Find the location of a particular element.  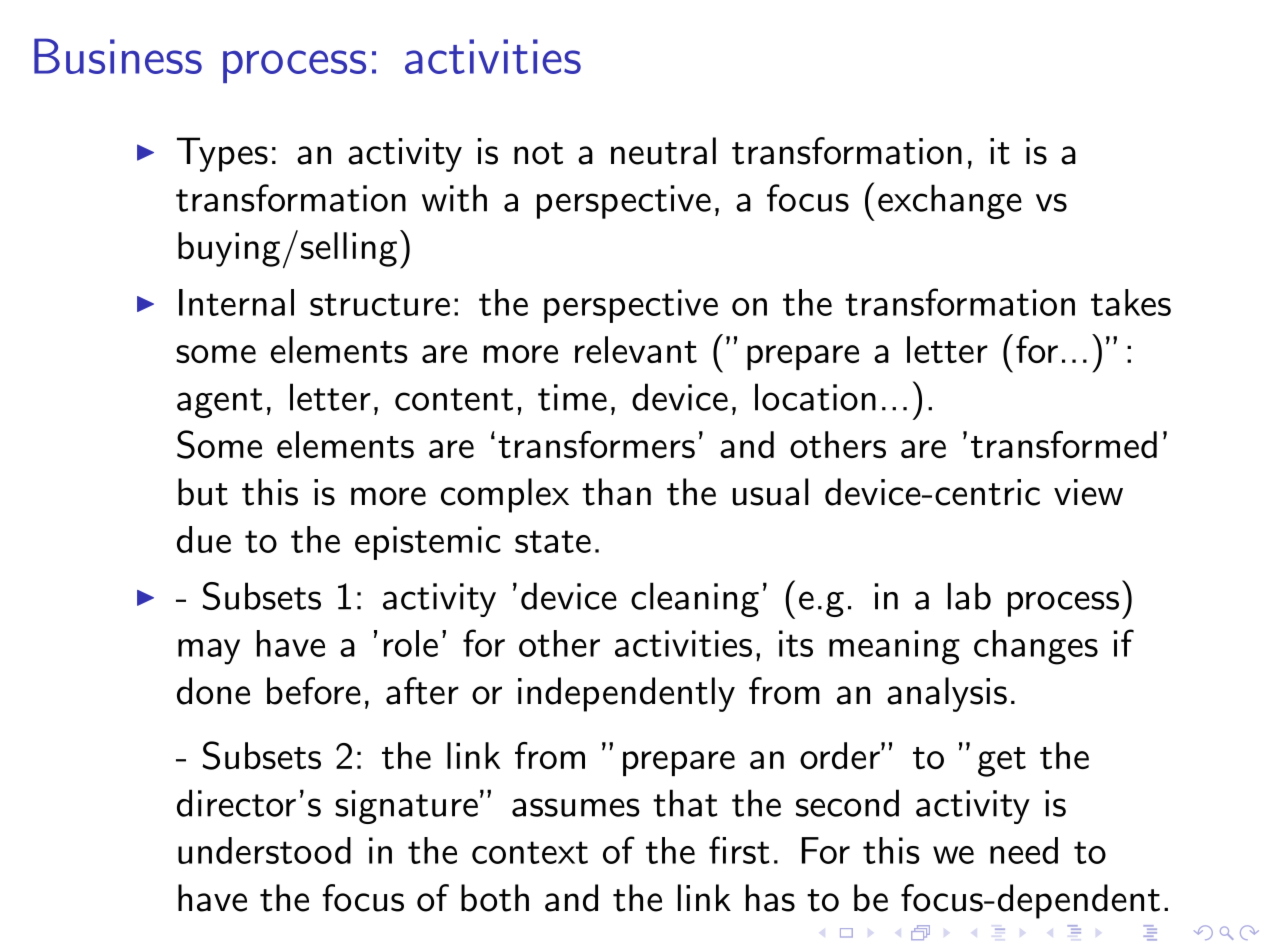

context is located at coordinates (530, 852).
